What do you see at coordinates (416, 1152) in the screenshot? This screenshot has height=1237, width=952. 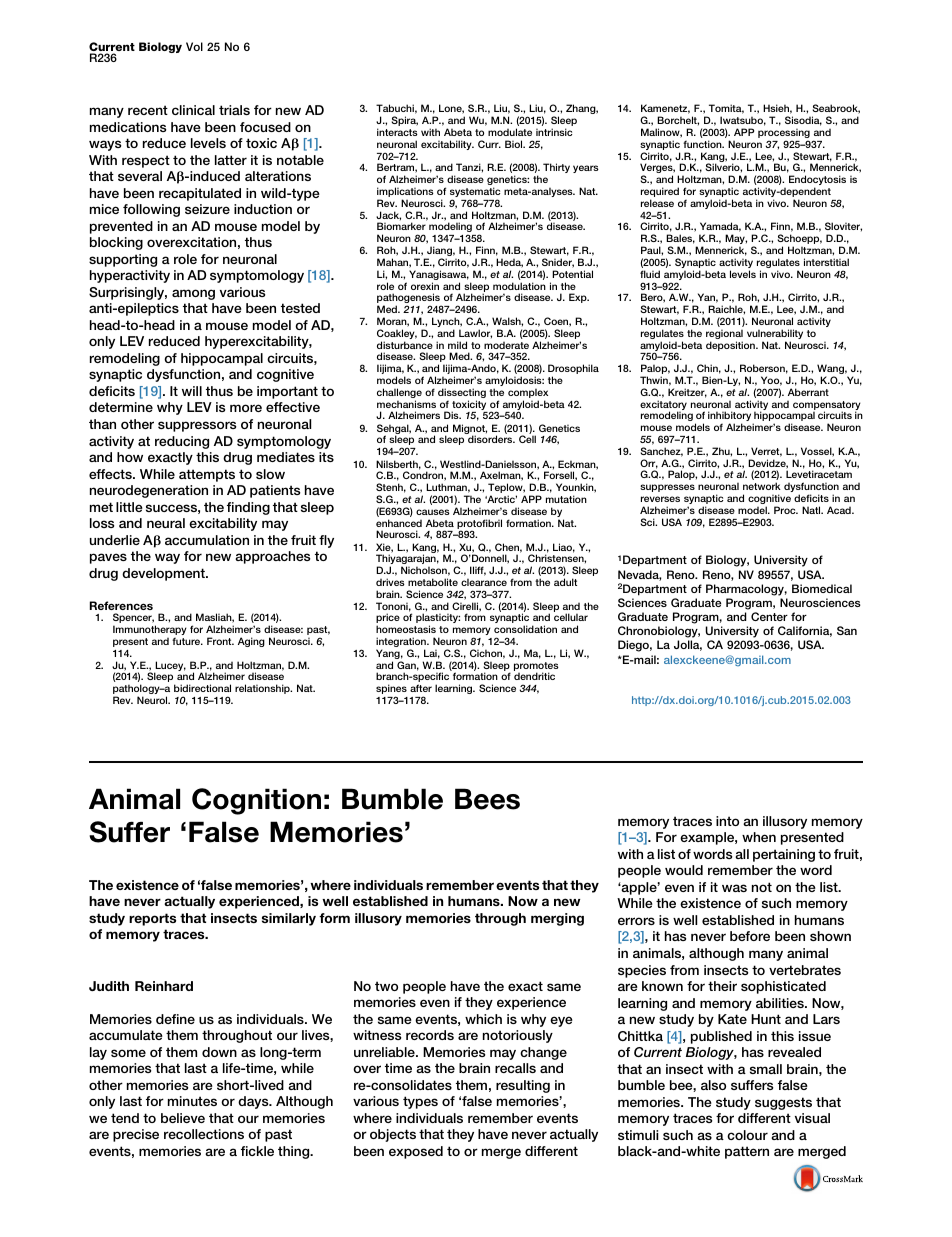 I see `exposed` at bounding box center [416, 1152].
